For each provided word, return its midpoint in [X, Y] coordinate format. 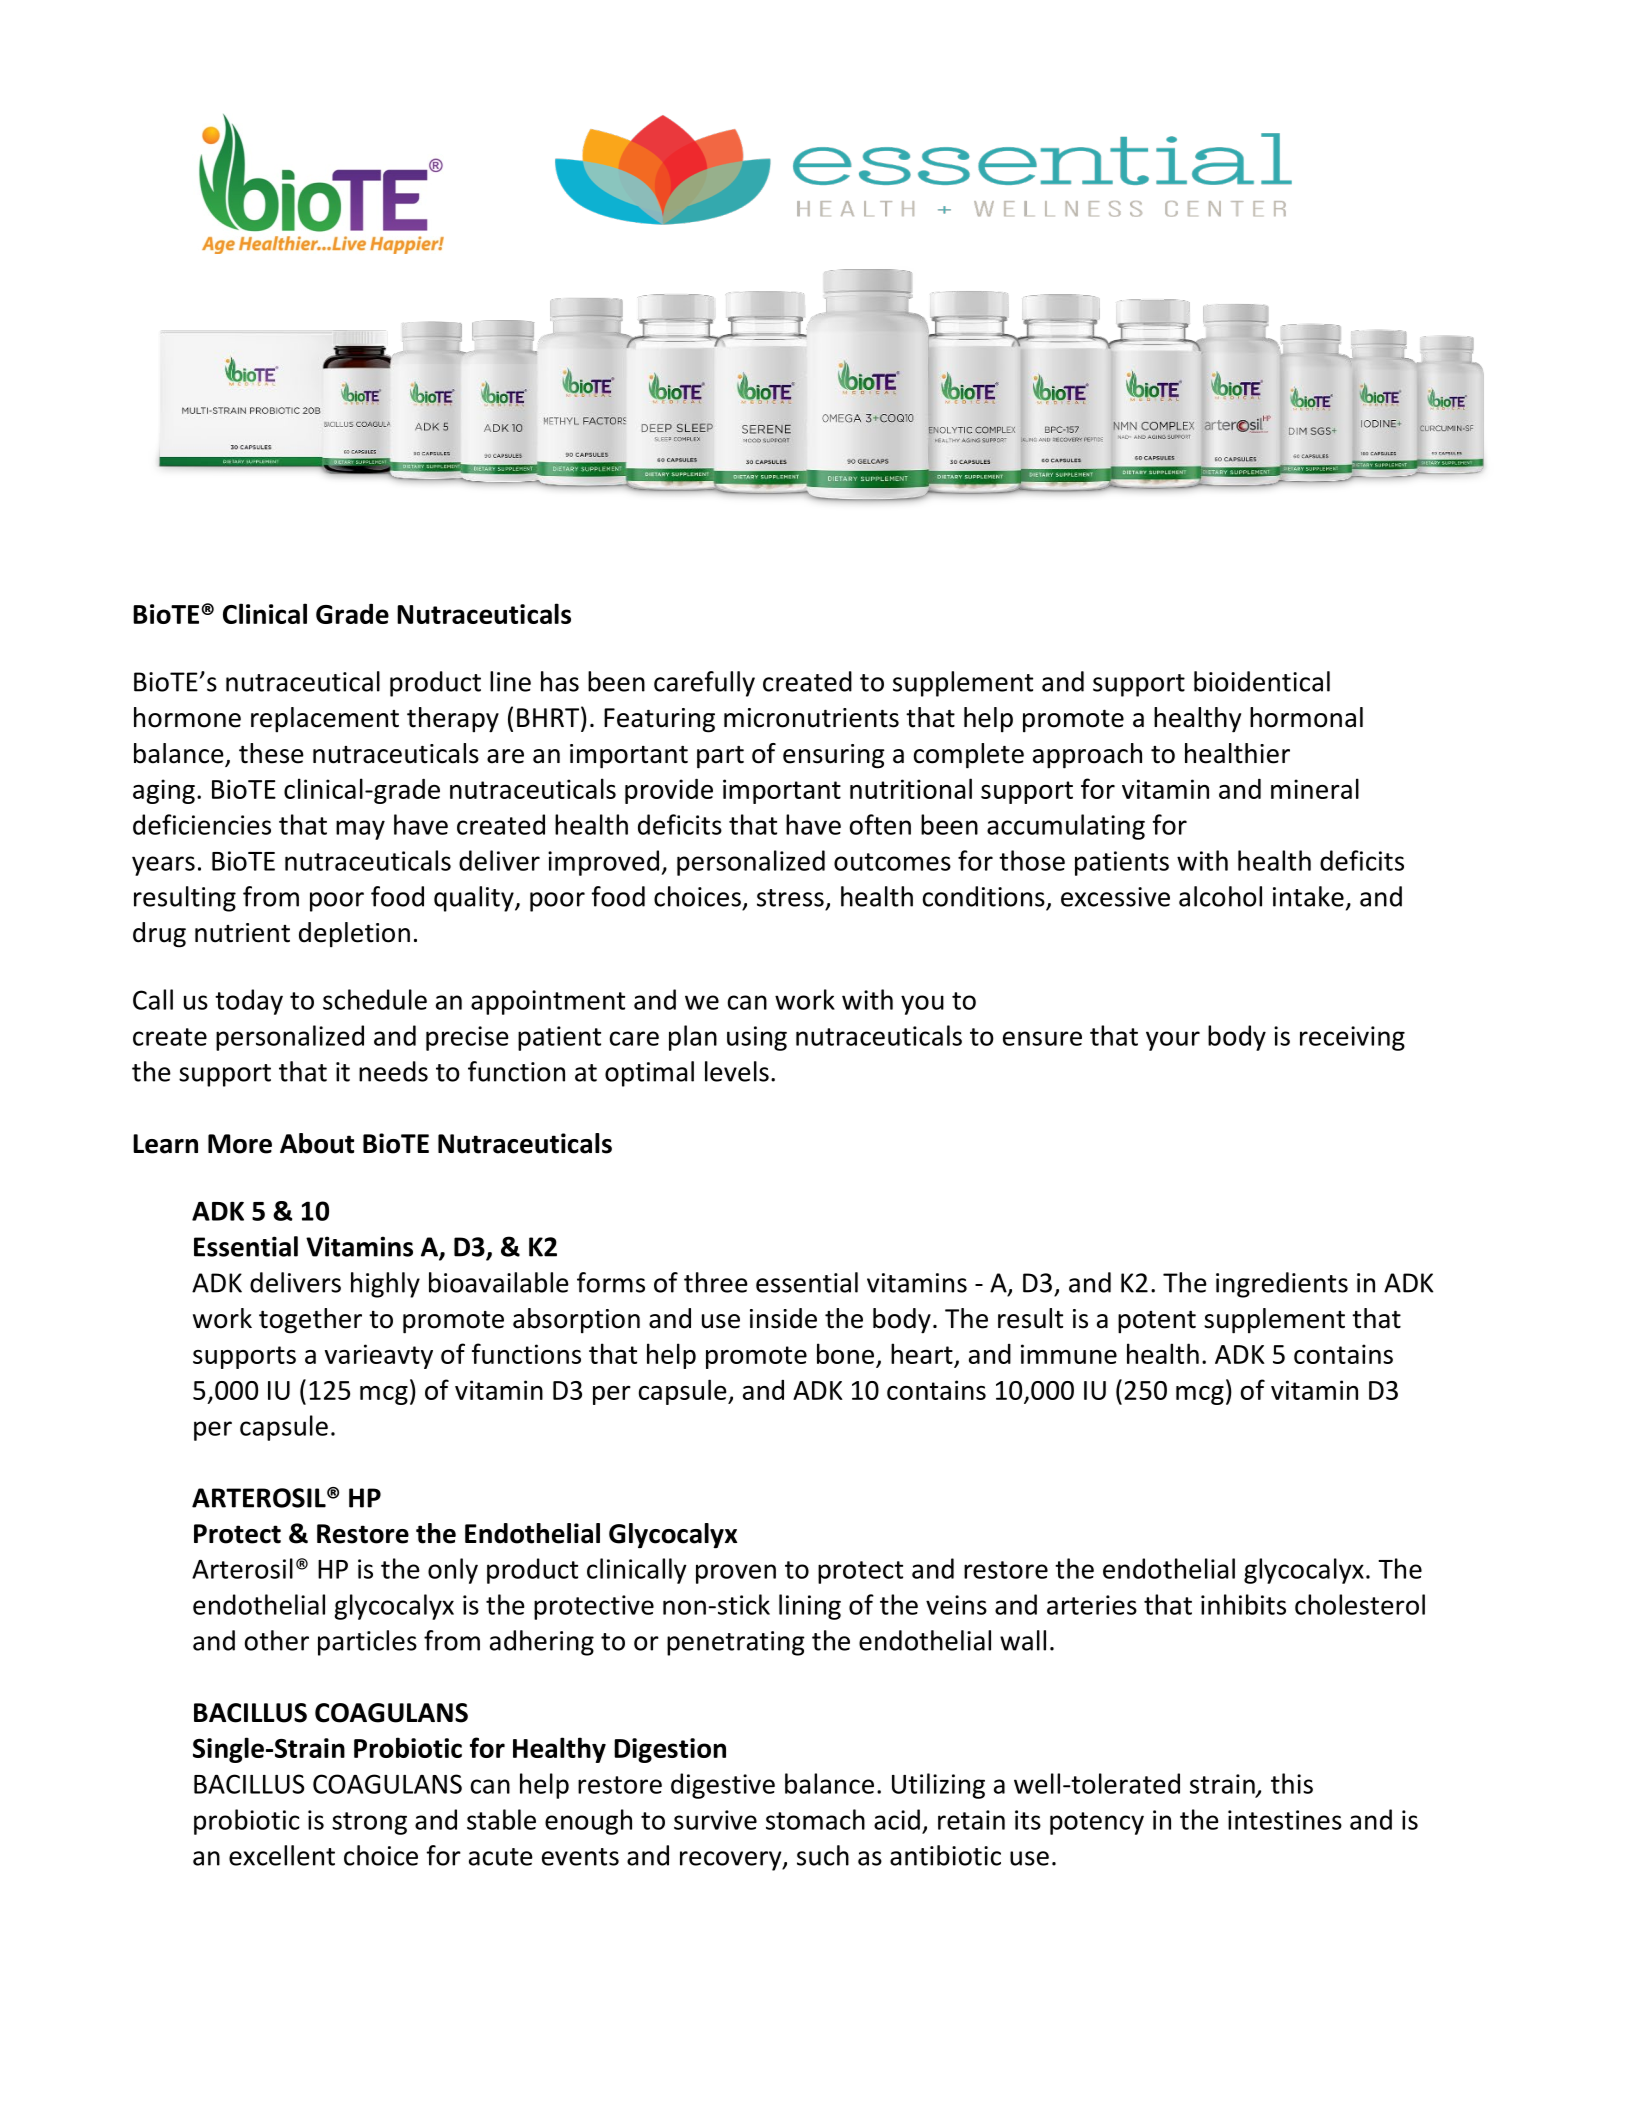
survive [715, 1820]
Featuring [659, 720]
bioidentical [1262, 681]
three [716, 1282]
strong [369, 1823]
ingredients [1282, 1285]
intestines [1285, 1820]
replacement [325, 720]
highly [385, 1285]
